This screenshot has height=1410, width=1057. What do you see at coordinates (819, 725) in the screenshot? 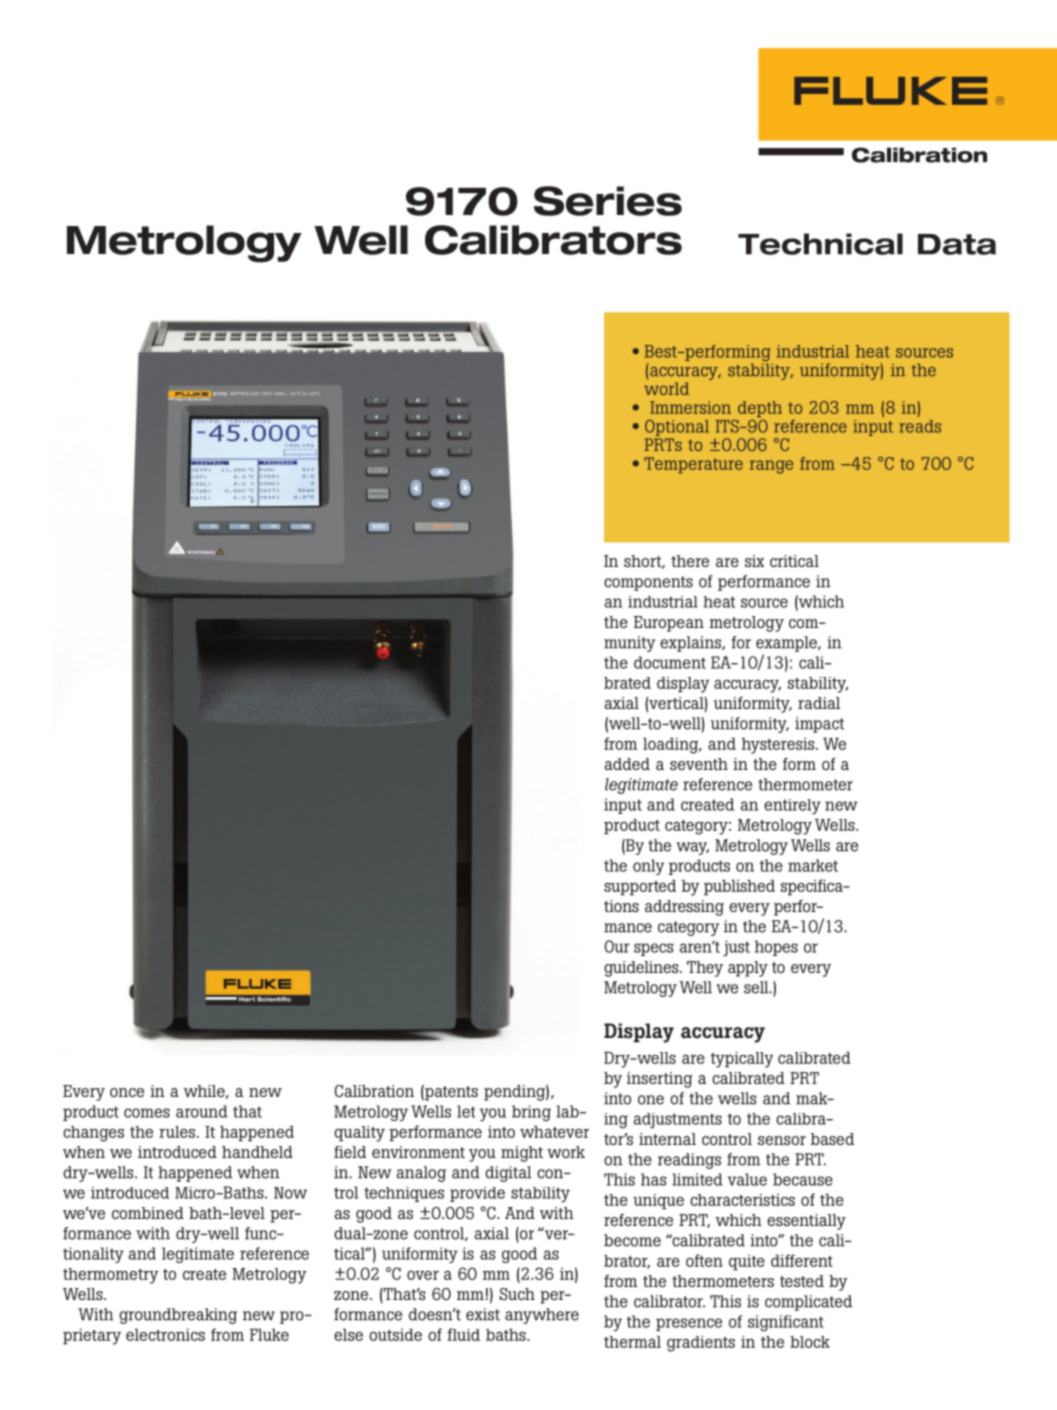
I see `impact` at bounding box center [819, 725].
